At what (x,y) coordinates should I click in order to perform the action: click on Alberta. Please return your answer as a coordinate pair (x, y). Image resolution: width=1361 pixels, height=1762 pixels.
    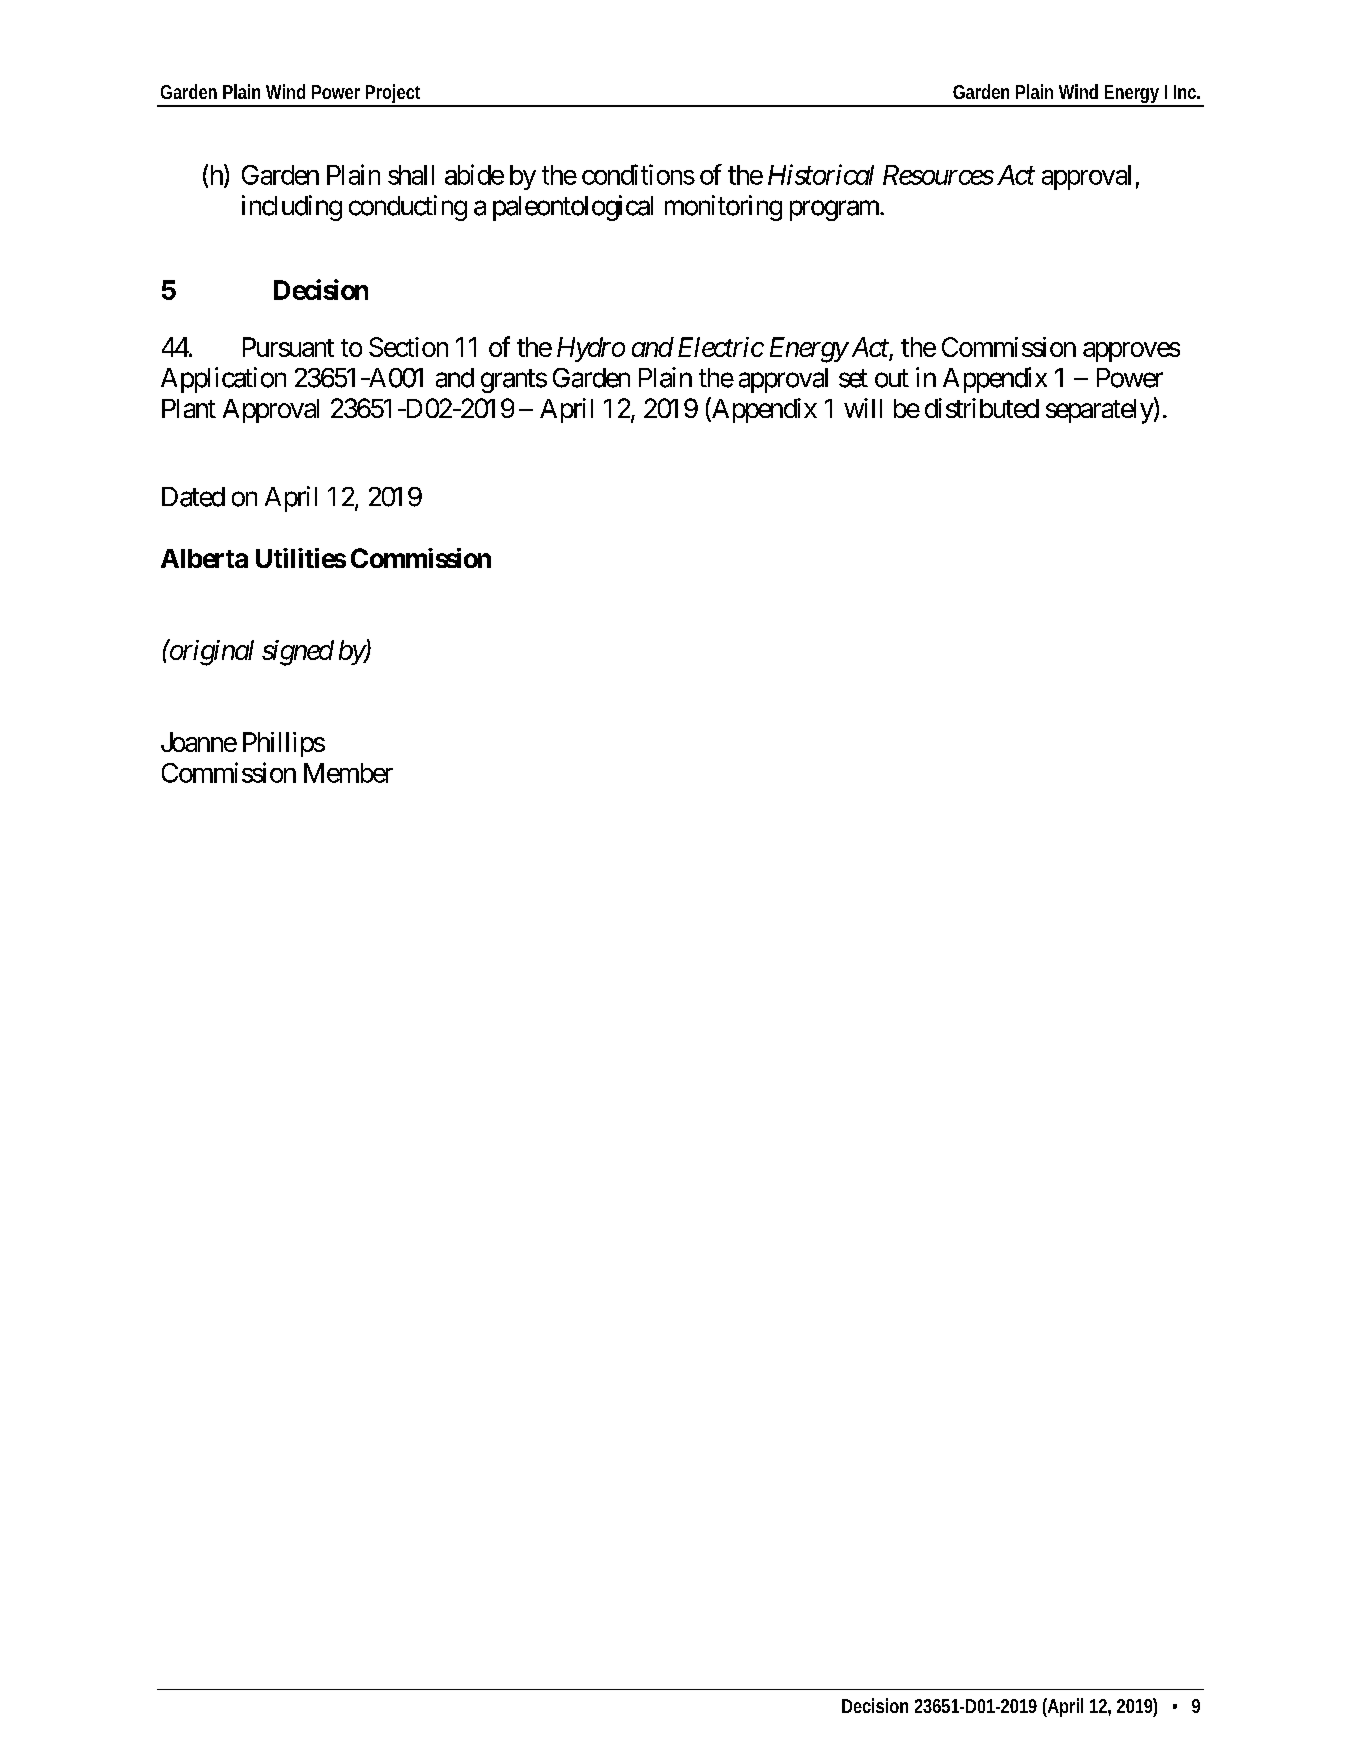
    Looking at the image, I should click on (204, 558).
